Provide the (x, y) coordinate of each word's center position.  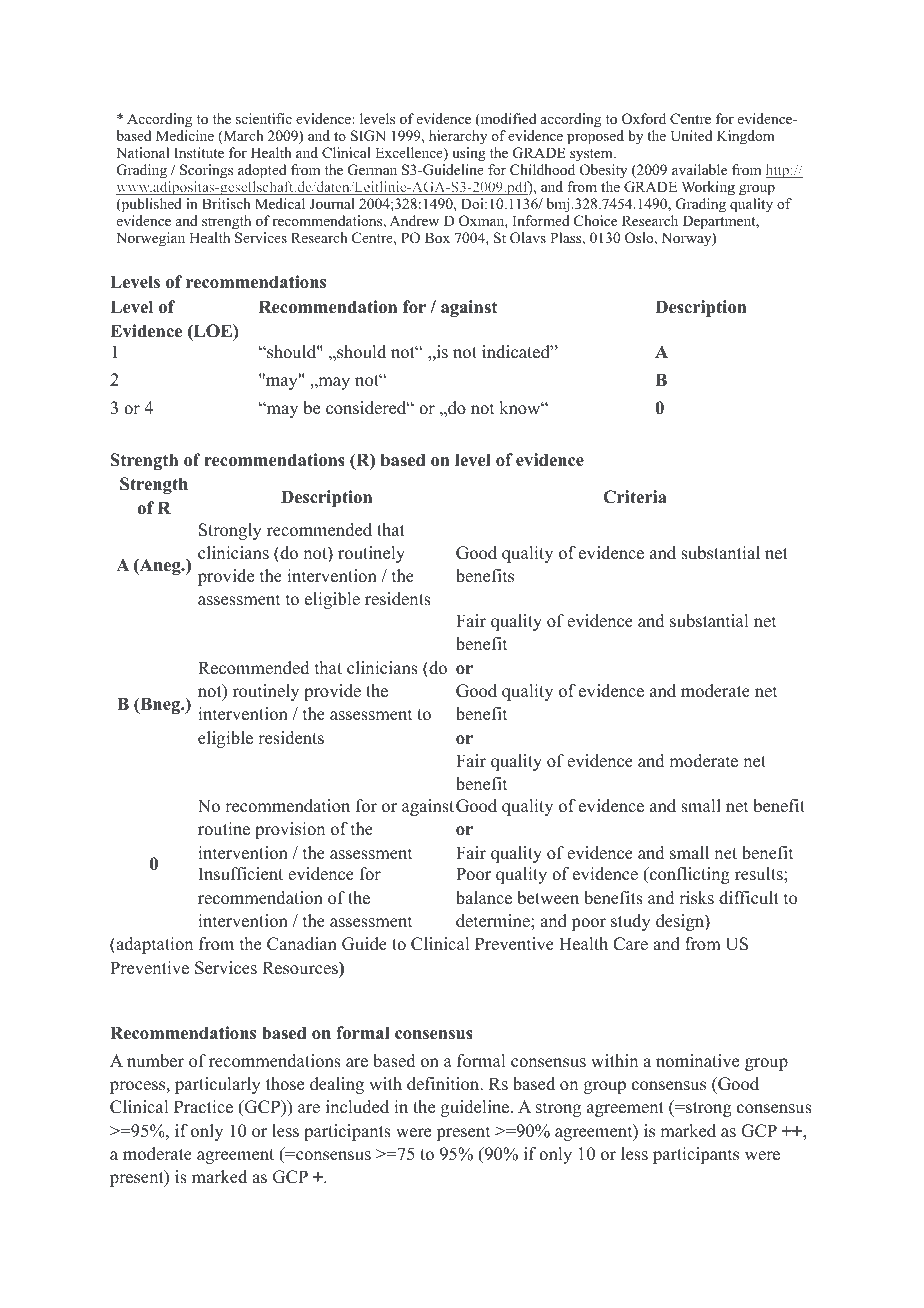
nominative (697, 1061)
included (357, 1107)
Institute (199, 152)
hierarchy (458, 137)
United (691, 136)
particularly (218, 1085)
